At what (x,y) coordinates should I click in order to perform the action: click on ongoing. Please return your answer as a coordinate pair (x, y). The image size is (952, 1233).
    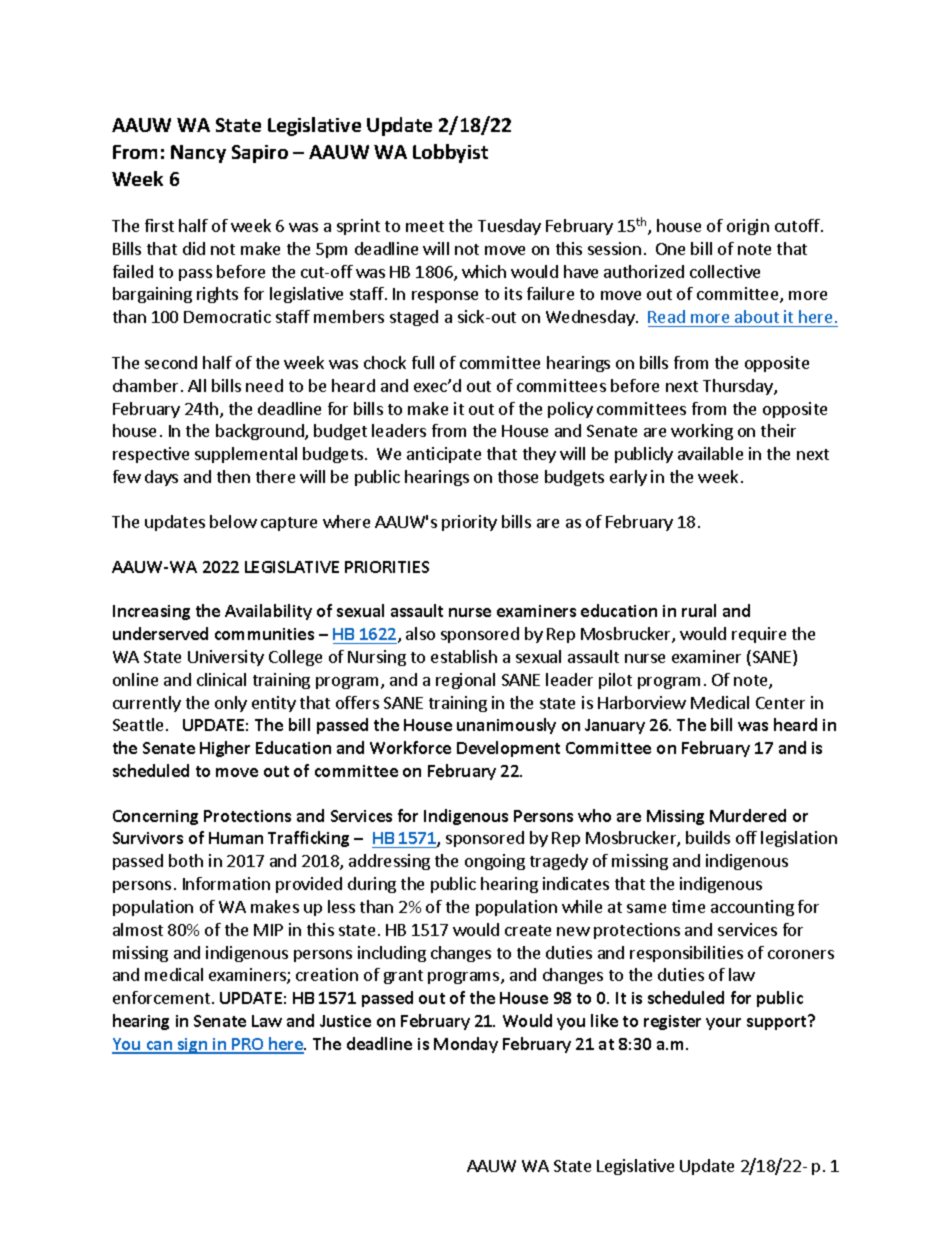
    Looking at the image, I should click on (495, 862).
